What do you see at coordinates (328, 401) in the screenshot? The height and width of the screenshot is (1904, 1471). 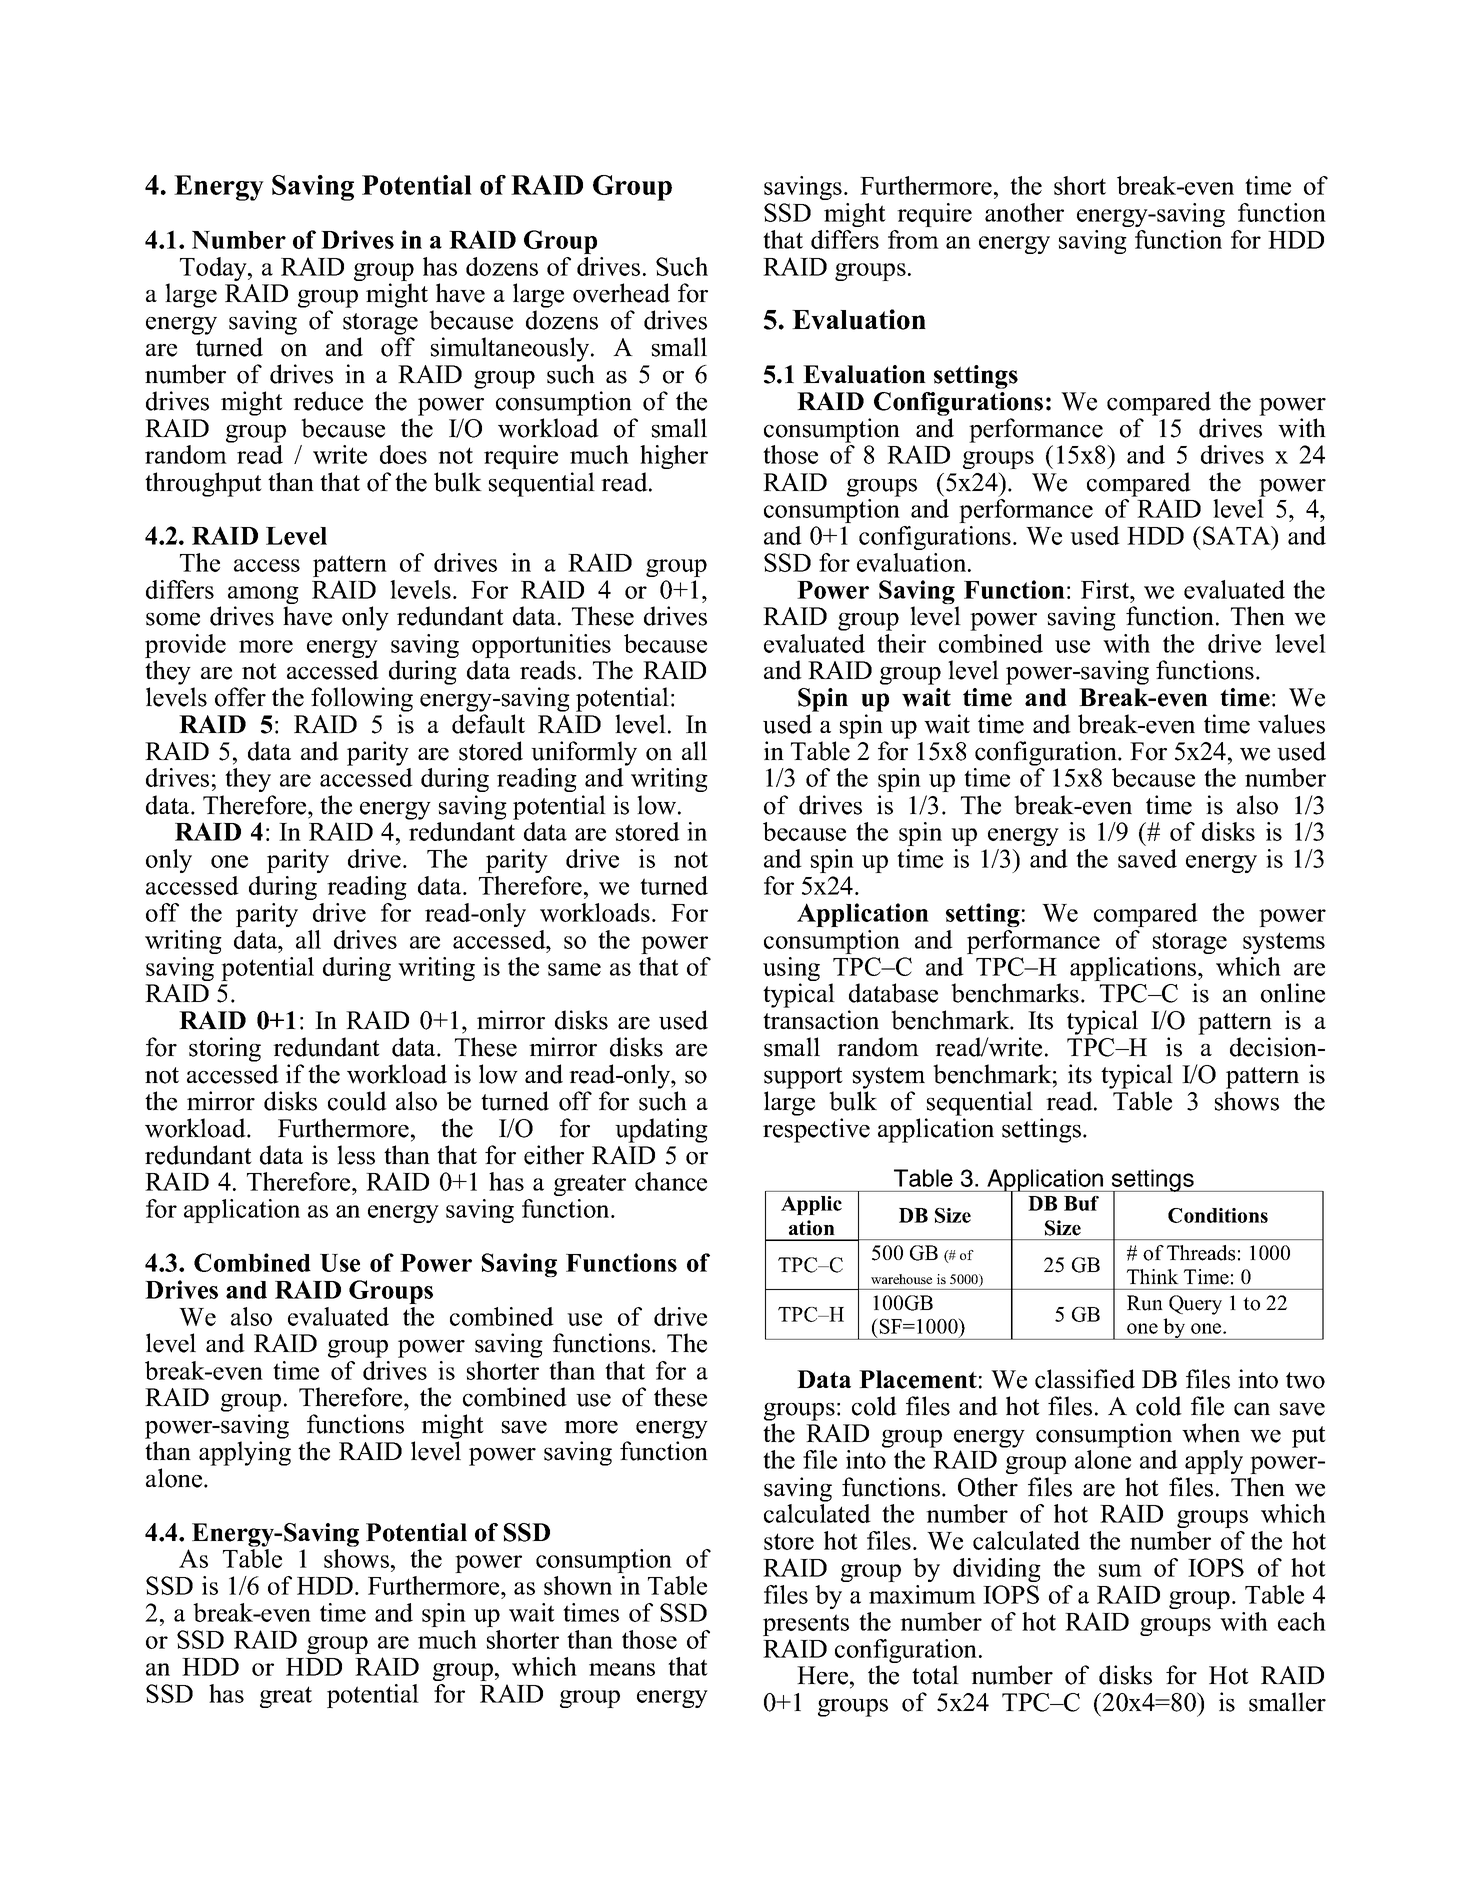 I see `reduce` at bounding box center [328, 401].
